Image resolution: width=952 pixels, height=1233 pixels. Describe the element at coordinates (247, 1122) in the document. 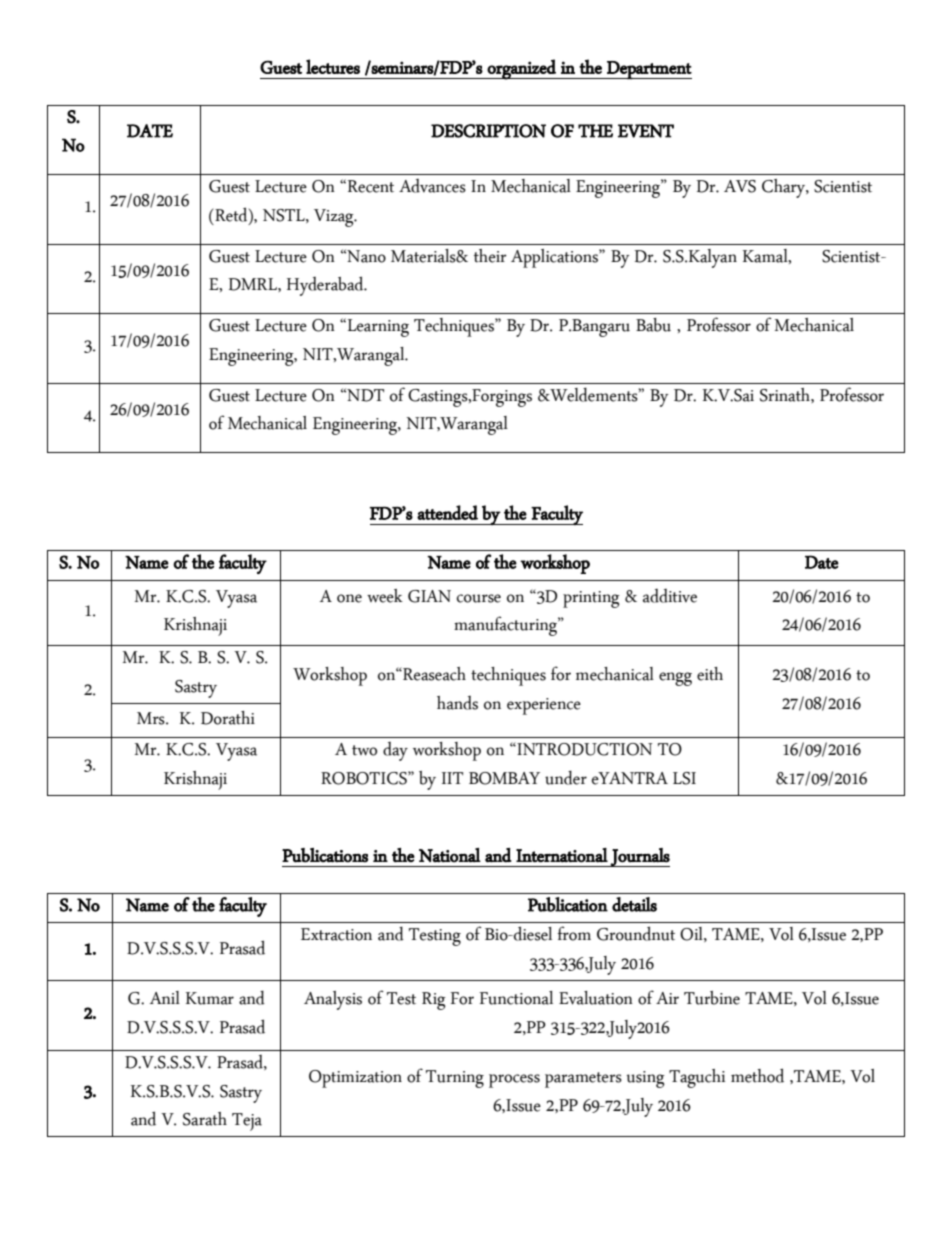

I see `Teja` at that location.
